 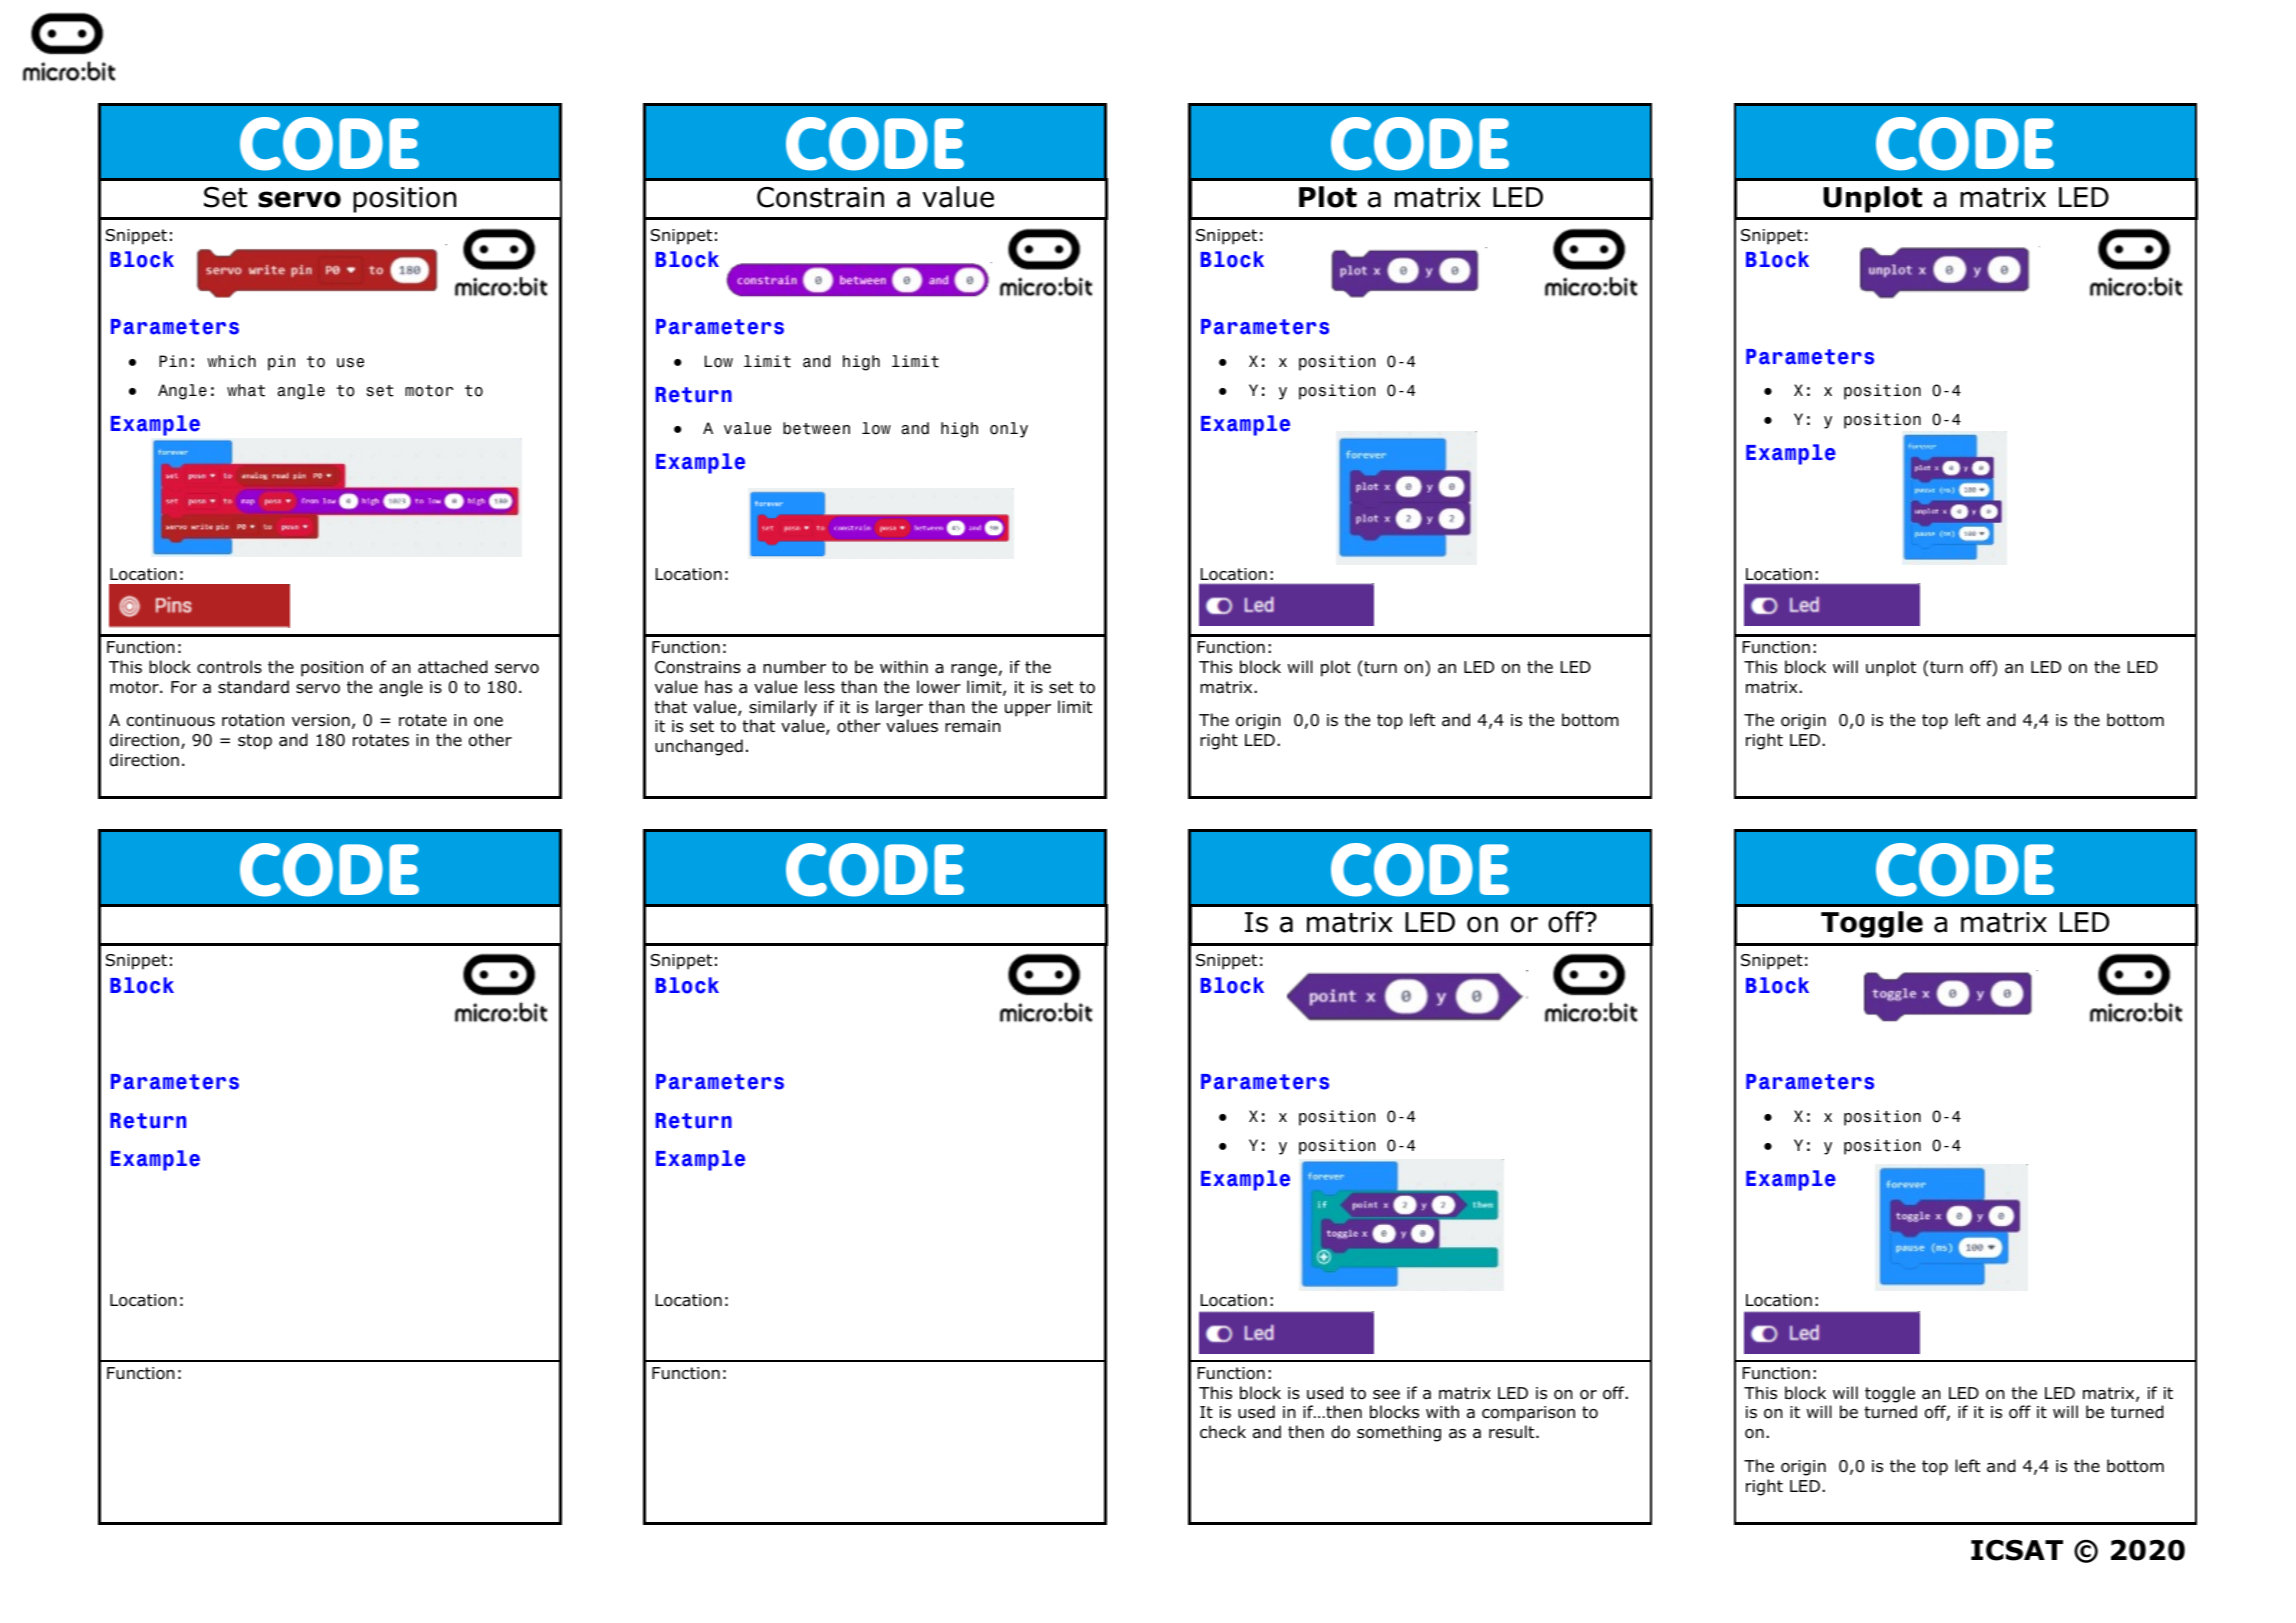 What do you see at coordinates (255, 742) in the image?
I see `stop` at bounding box center [255, 742].
